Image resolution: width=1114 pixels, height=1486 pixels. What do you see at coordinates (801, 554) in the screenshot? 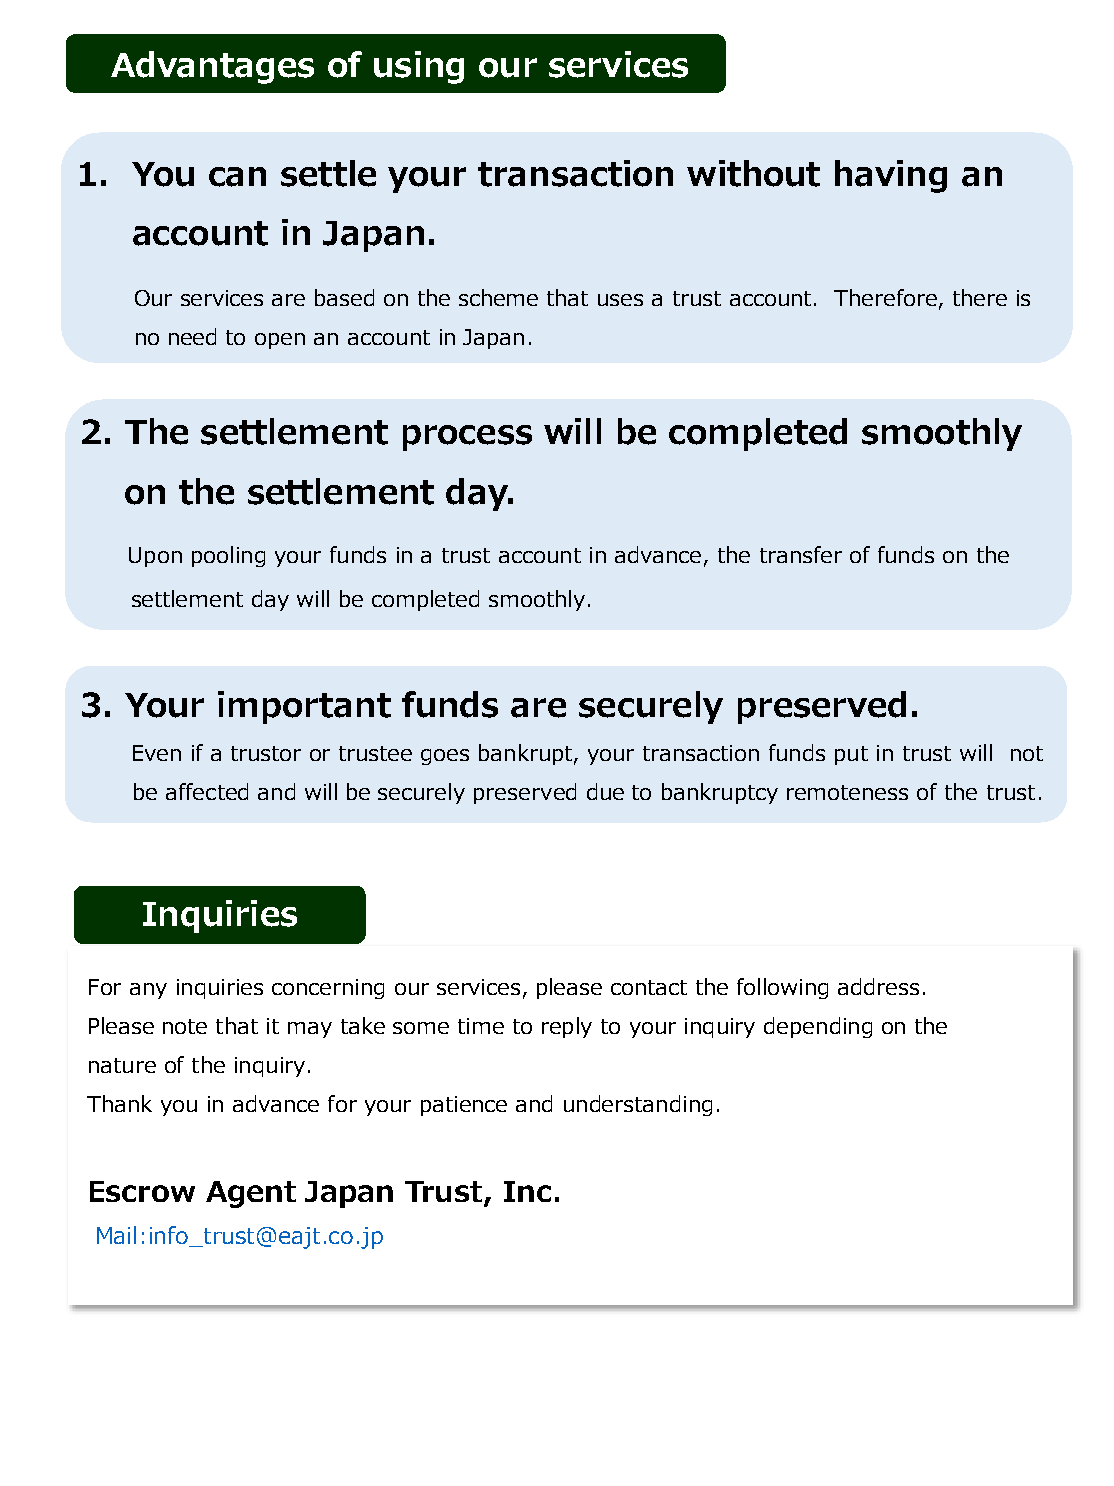
I see `transfer` at bounding box center [801, 554].
